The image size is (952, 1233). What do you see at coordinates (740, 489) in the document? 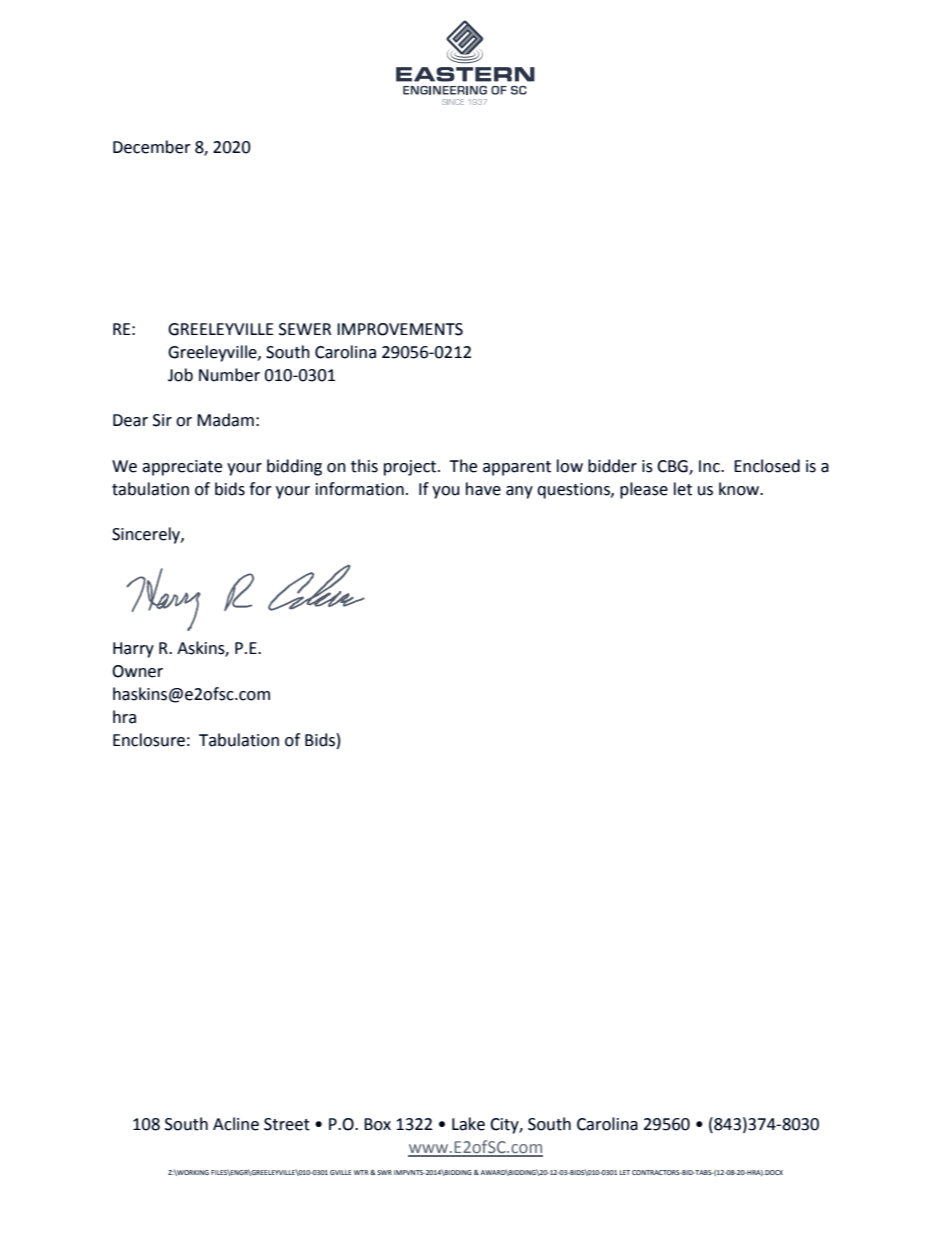
I see `know` at bounding box center [740, 489].
